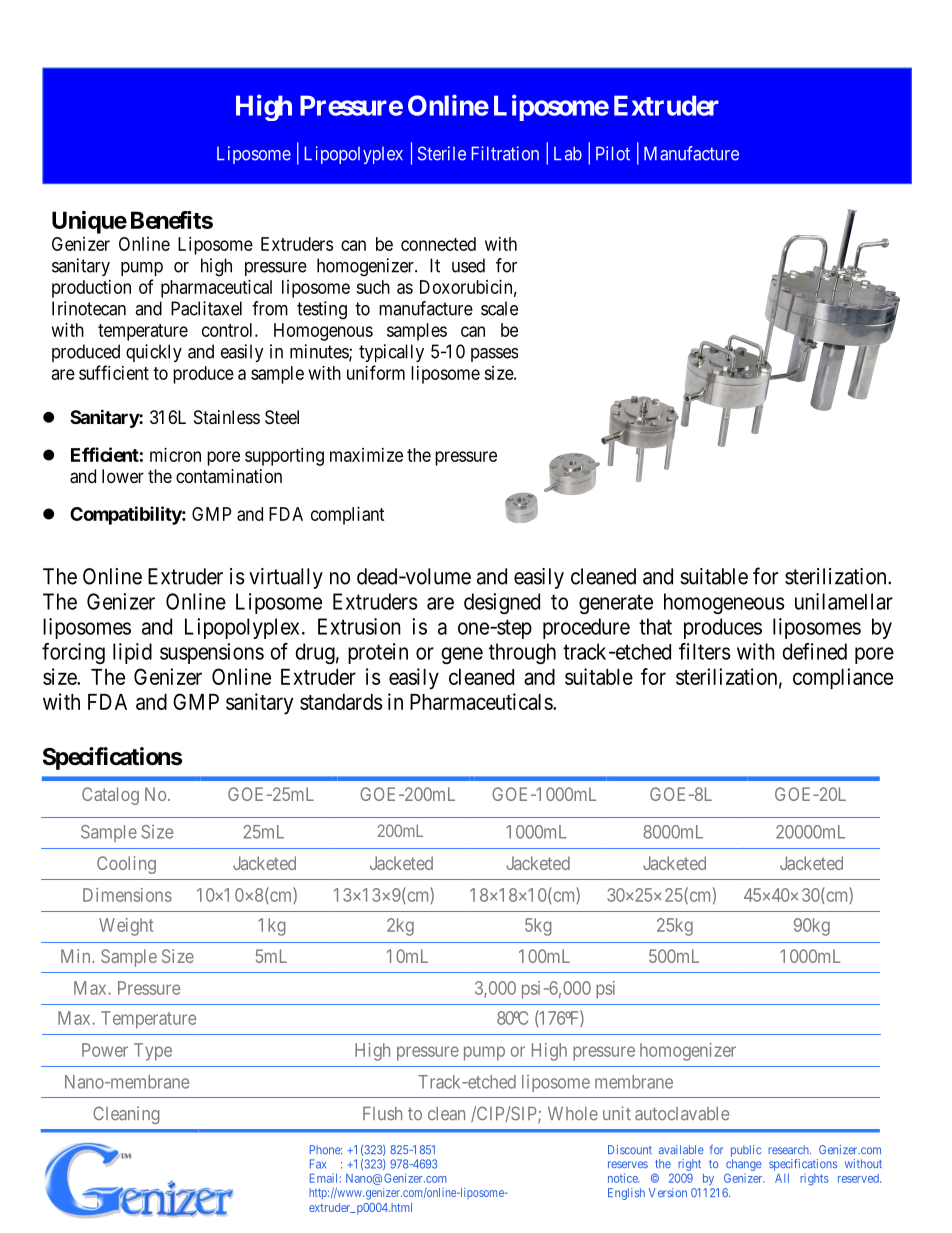 Image resolution: width=952 pixels, height=1233 pixels. I want to click on lipid, so click(132, 653).
